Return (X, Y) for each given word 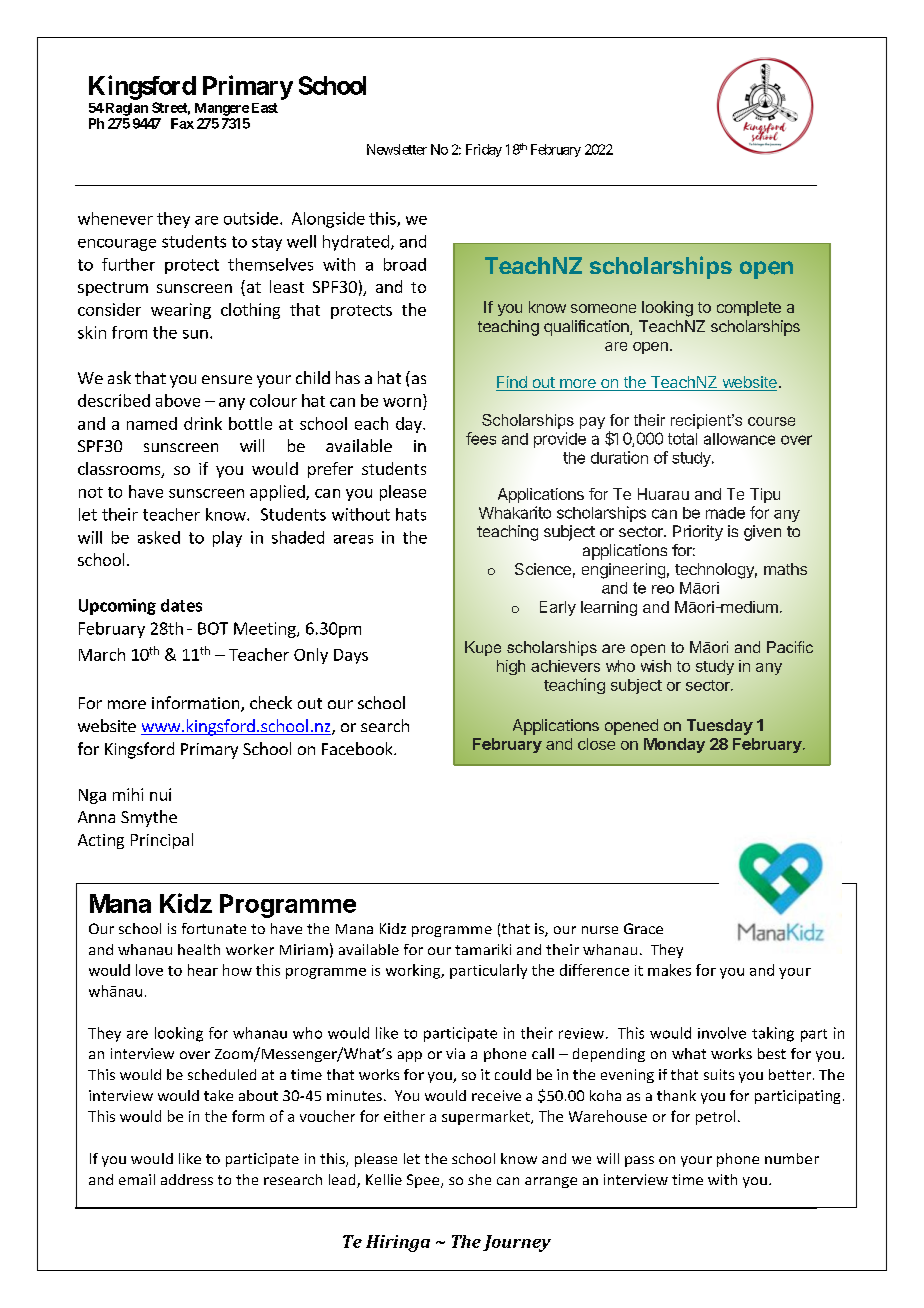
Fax (182, 123)
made (725, 513)
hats (411, 514)
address (187, 1179)
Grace (643, 928)
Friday (484, 150)
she (479, 1179)
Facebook (358, 748)
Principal (162, 841)
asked (159, 537)
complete (749, 308)
